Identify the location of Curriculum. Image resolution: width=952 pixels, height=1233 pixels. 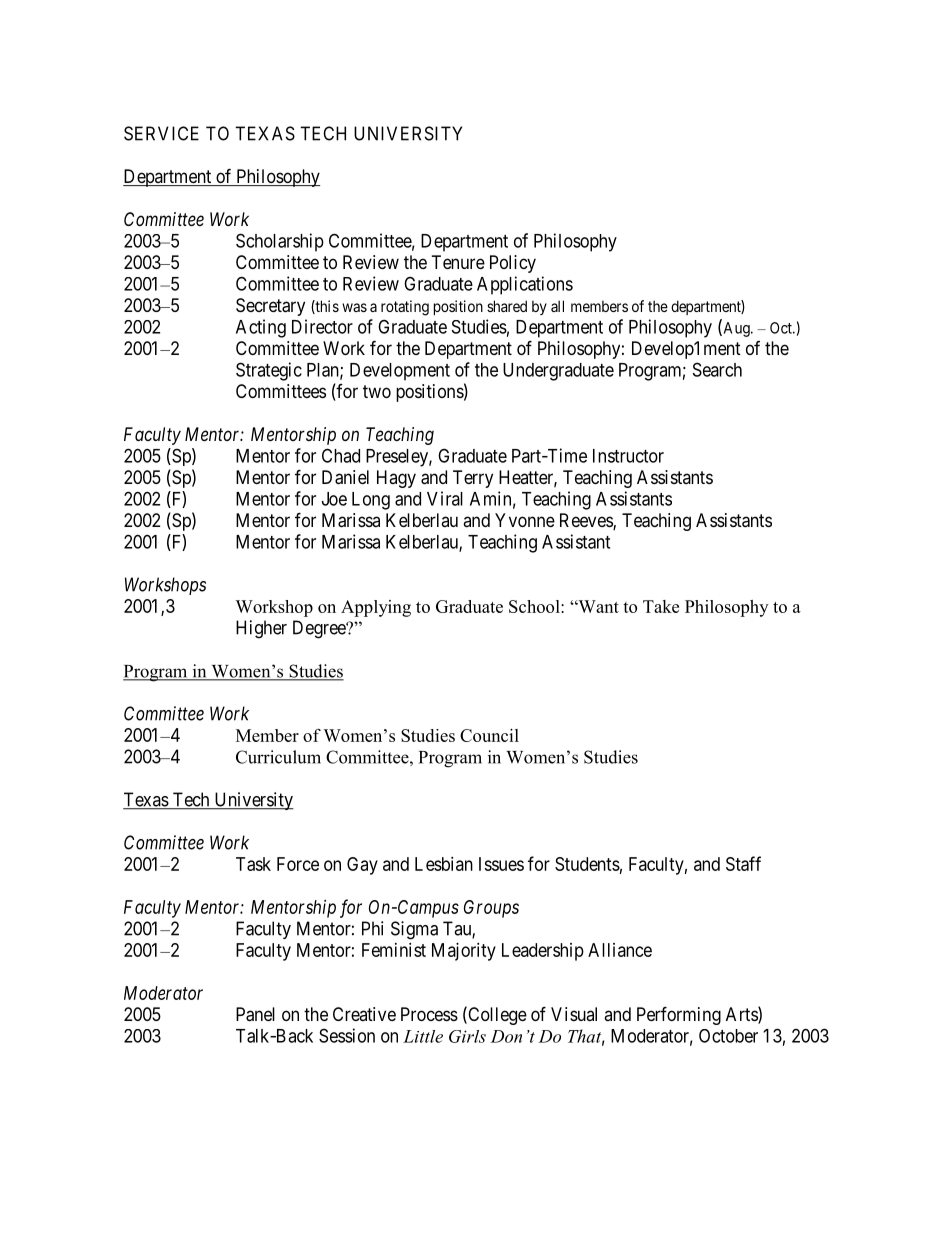
(278, 757).
